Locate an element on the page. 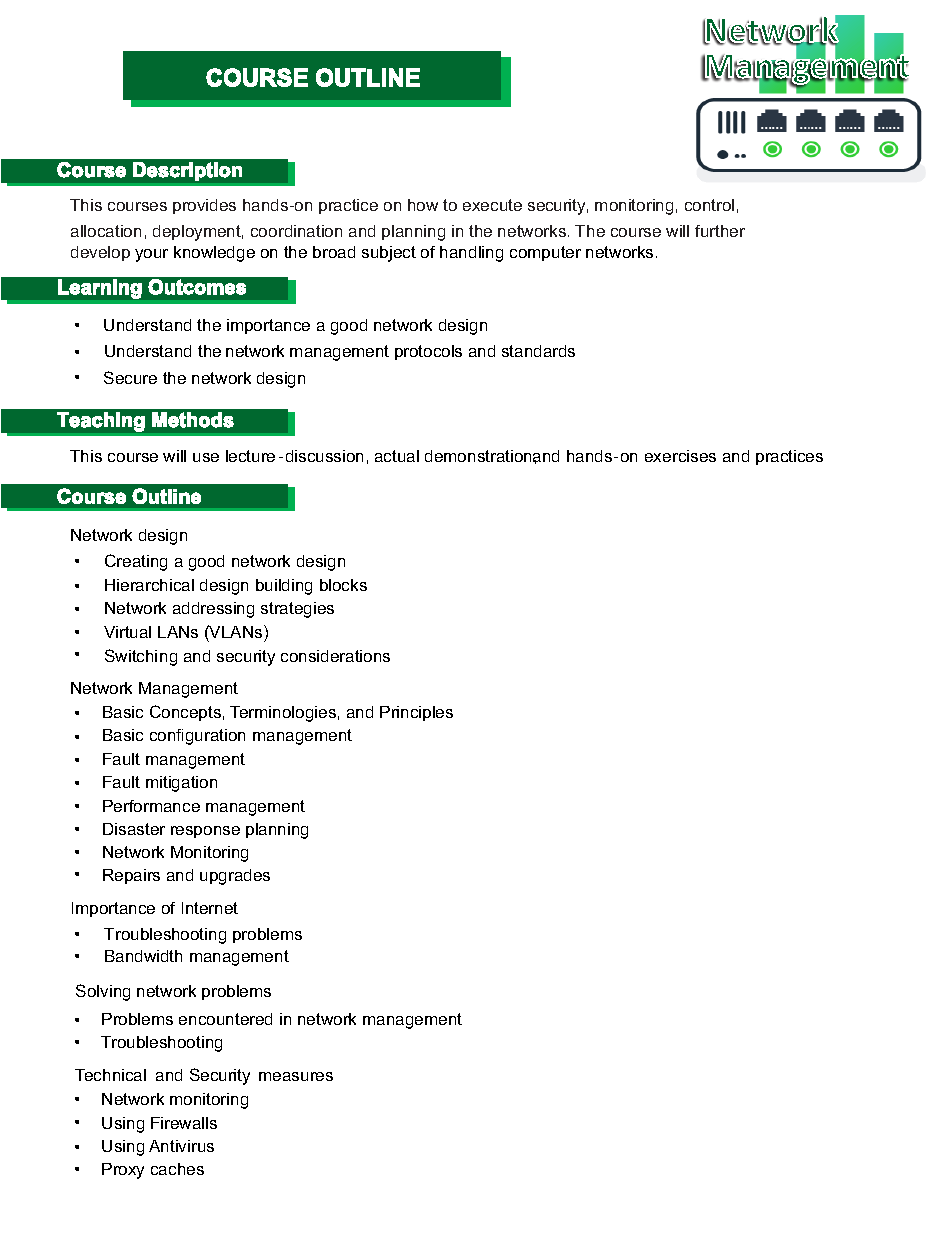  control is located at coordinates (709, 205).
